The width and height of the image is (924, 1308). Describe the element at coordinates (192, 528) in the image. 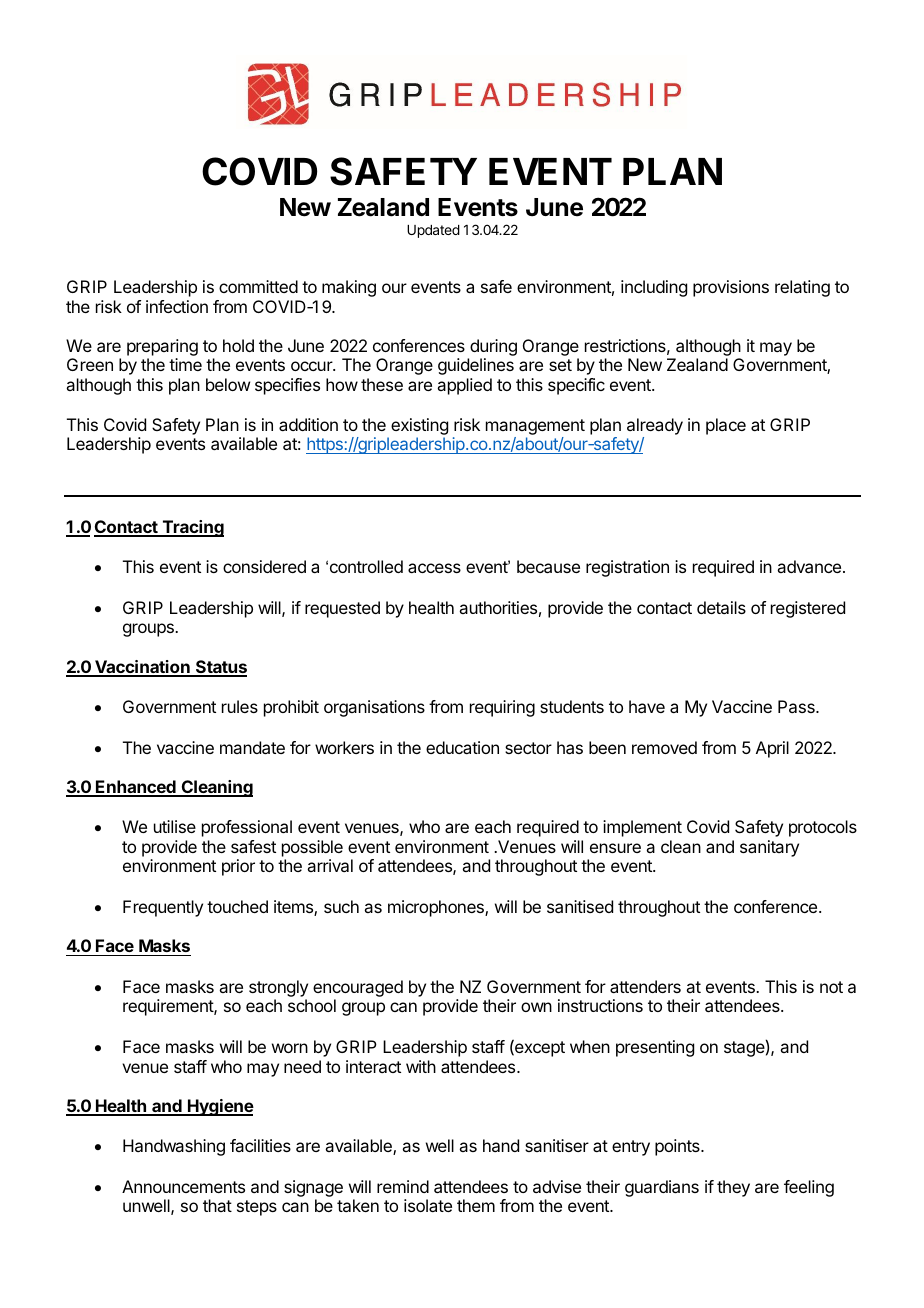

I see `Tracing` at that location.
